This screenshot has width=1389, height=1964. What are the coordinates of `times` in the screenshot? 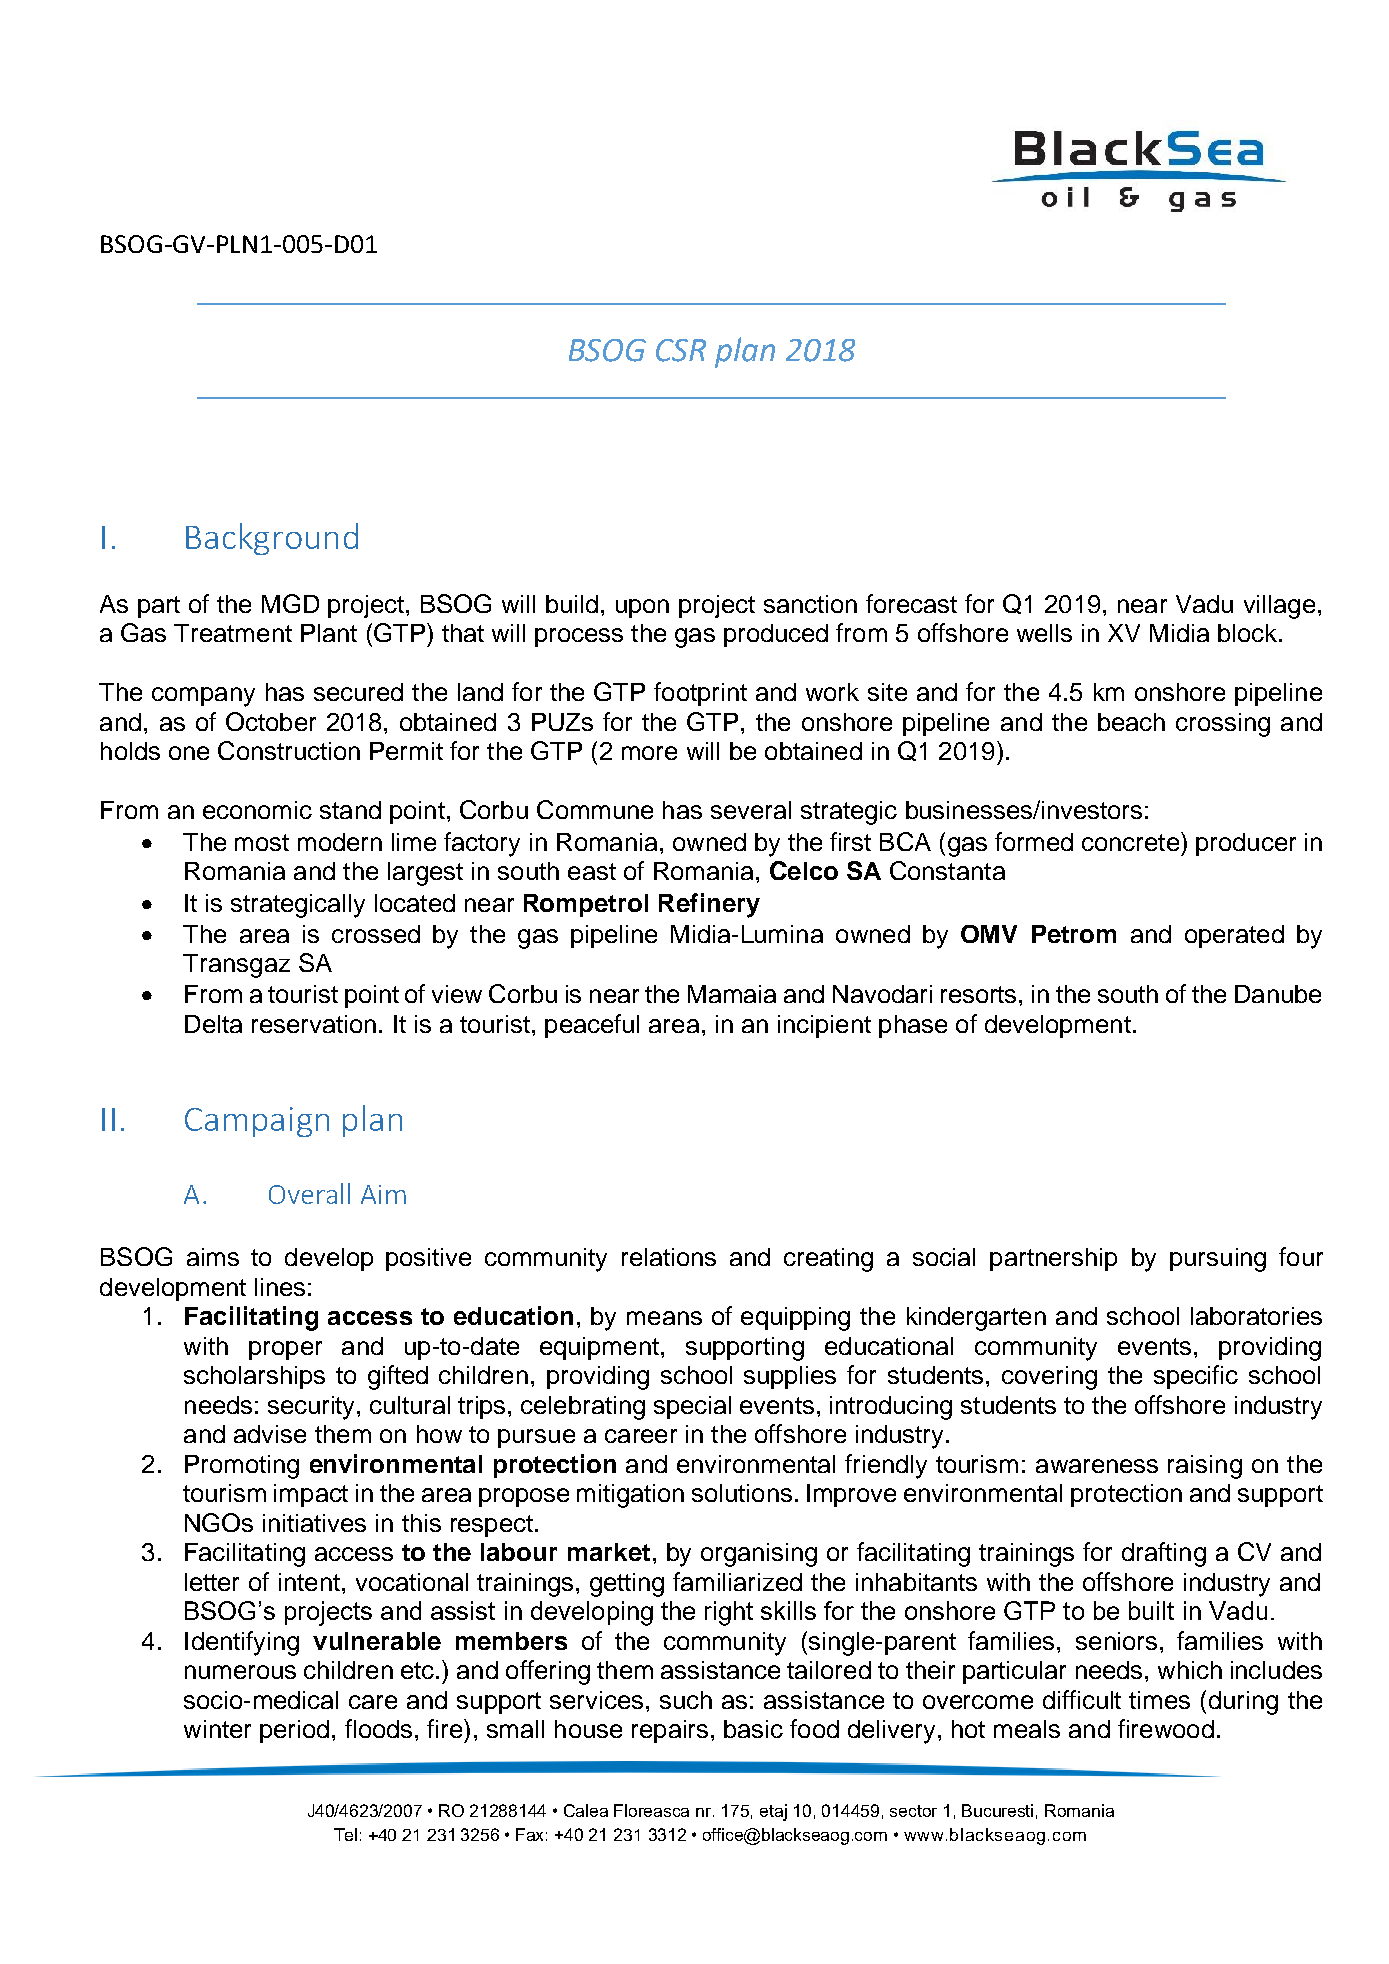 It's located at (1159, 1700).
